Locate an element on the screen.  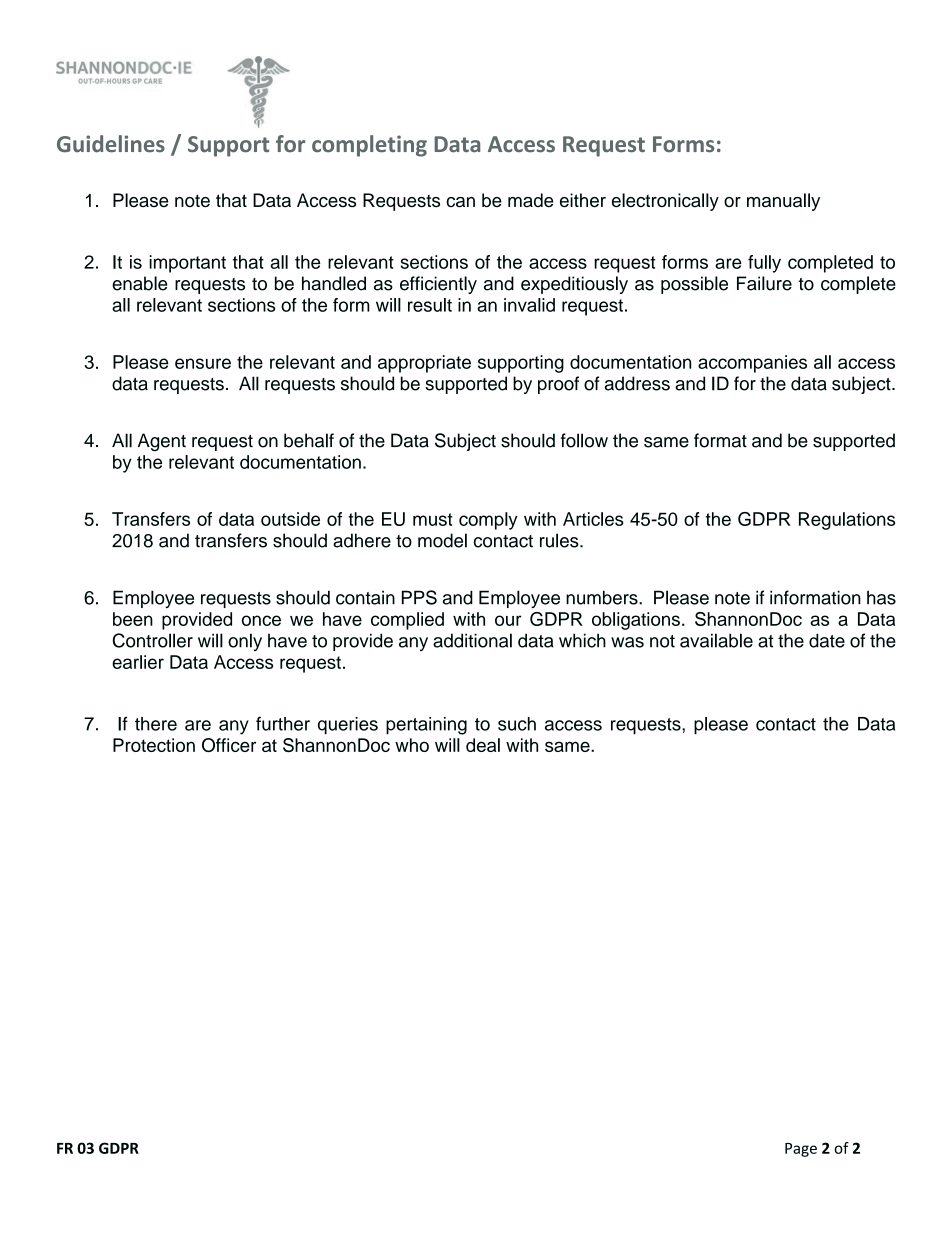
date is located at coordinates (827, 640).
